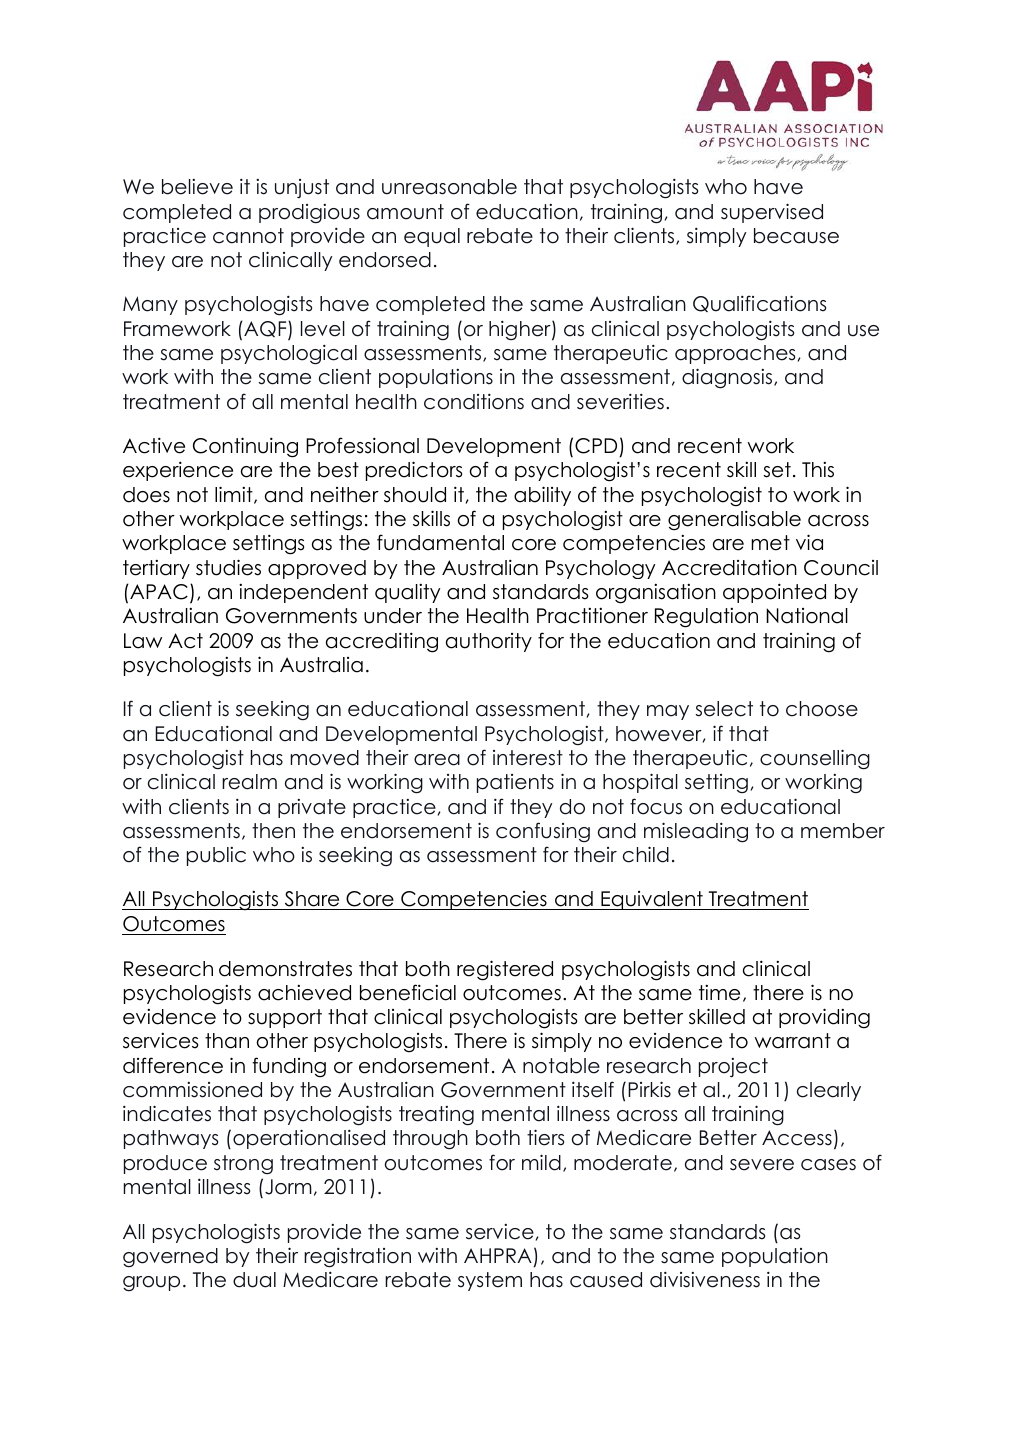  I want to click on notable, so click(561, 1066).
